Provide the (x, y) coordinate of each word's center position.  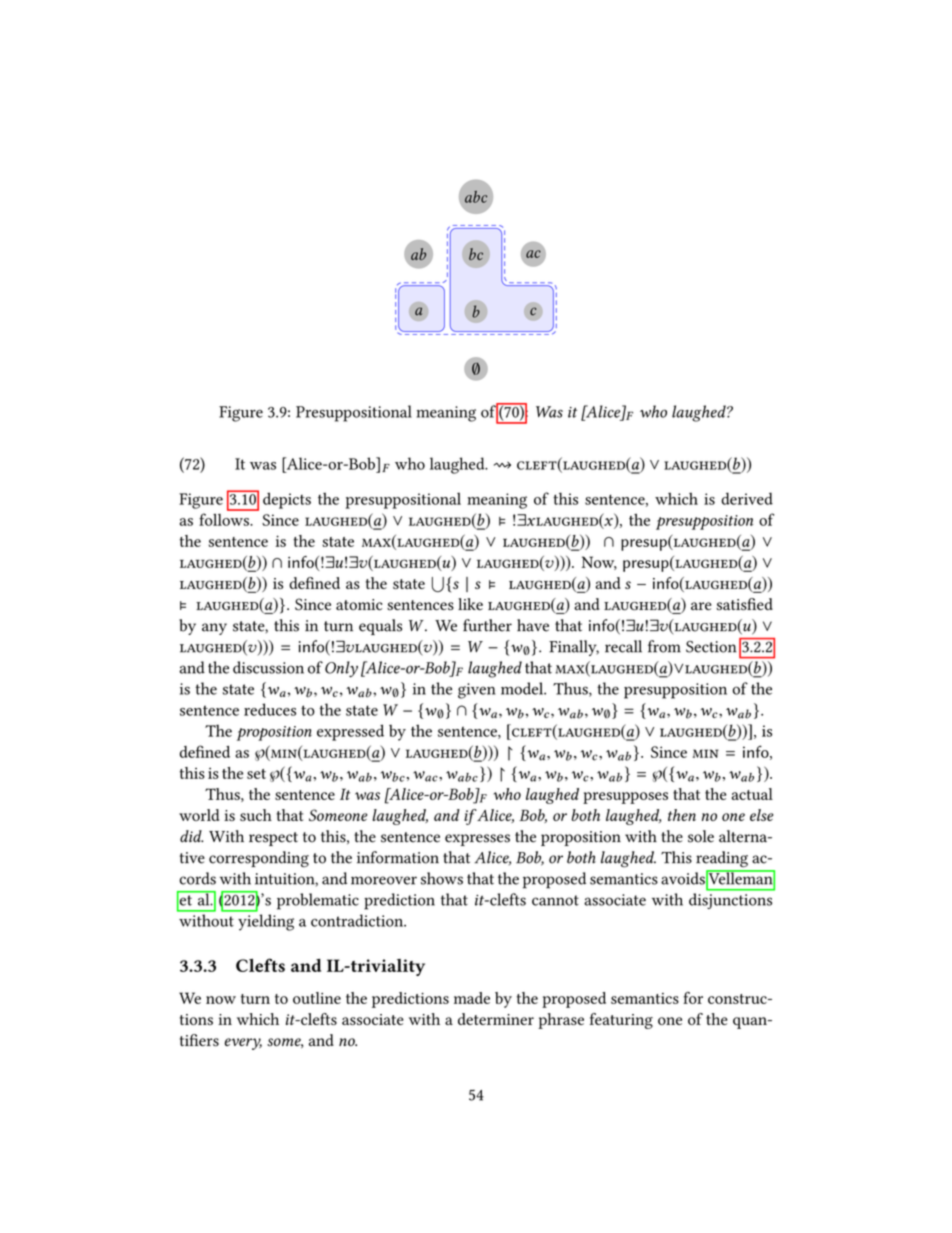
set (256, 774)
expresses (477, 840)
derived (747, 498)
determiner (496, 1019)
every (243, 1044)
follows (225, 519)
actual (752, 794)
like (470, 604)
